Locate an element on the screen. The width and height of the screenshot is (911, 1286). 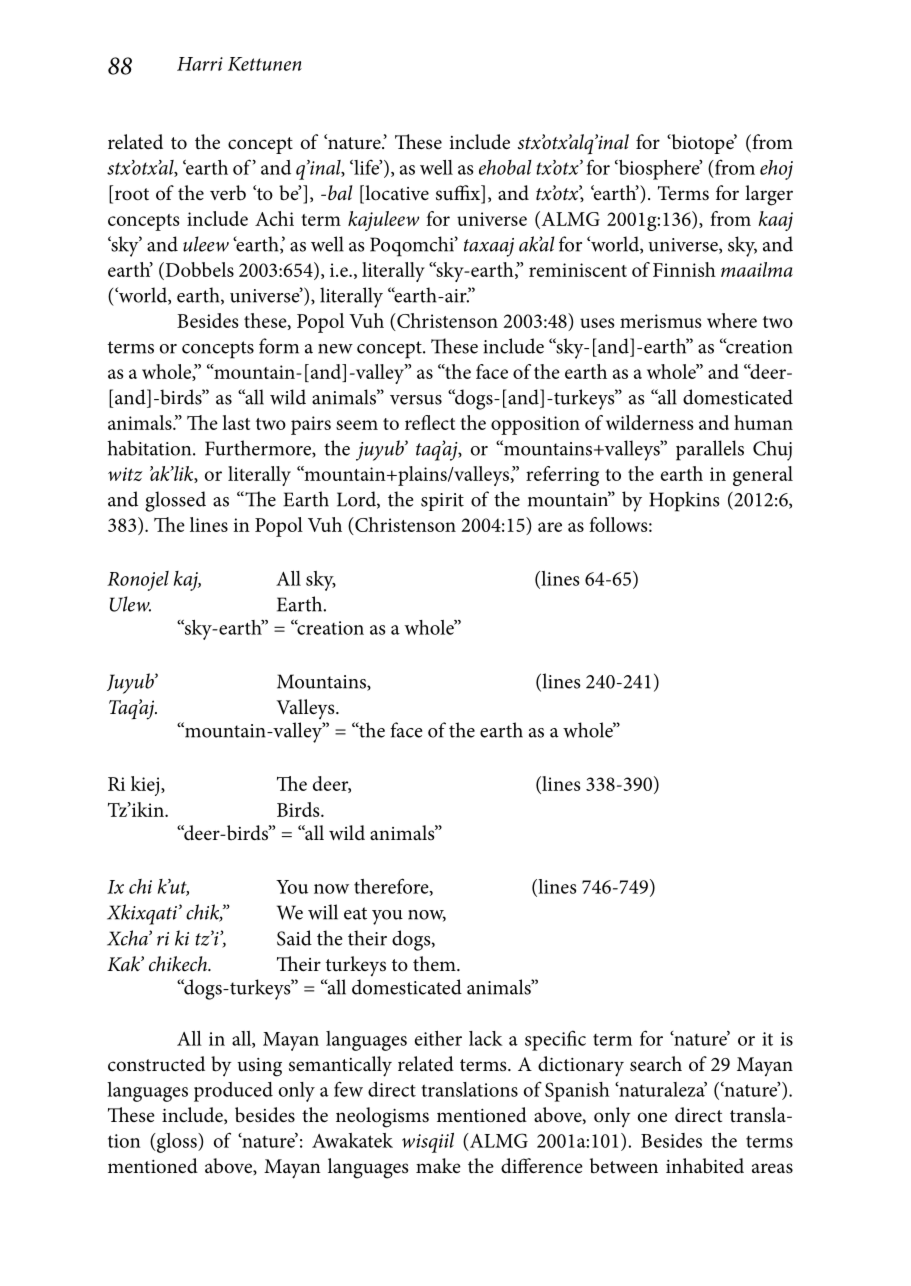
make is located at coordinates (438, 1165).
